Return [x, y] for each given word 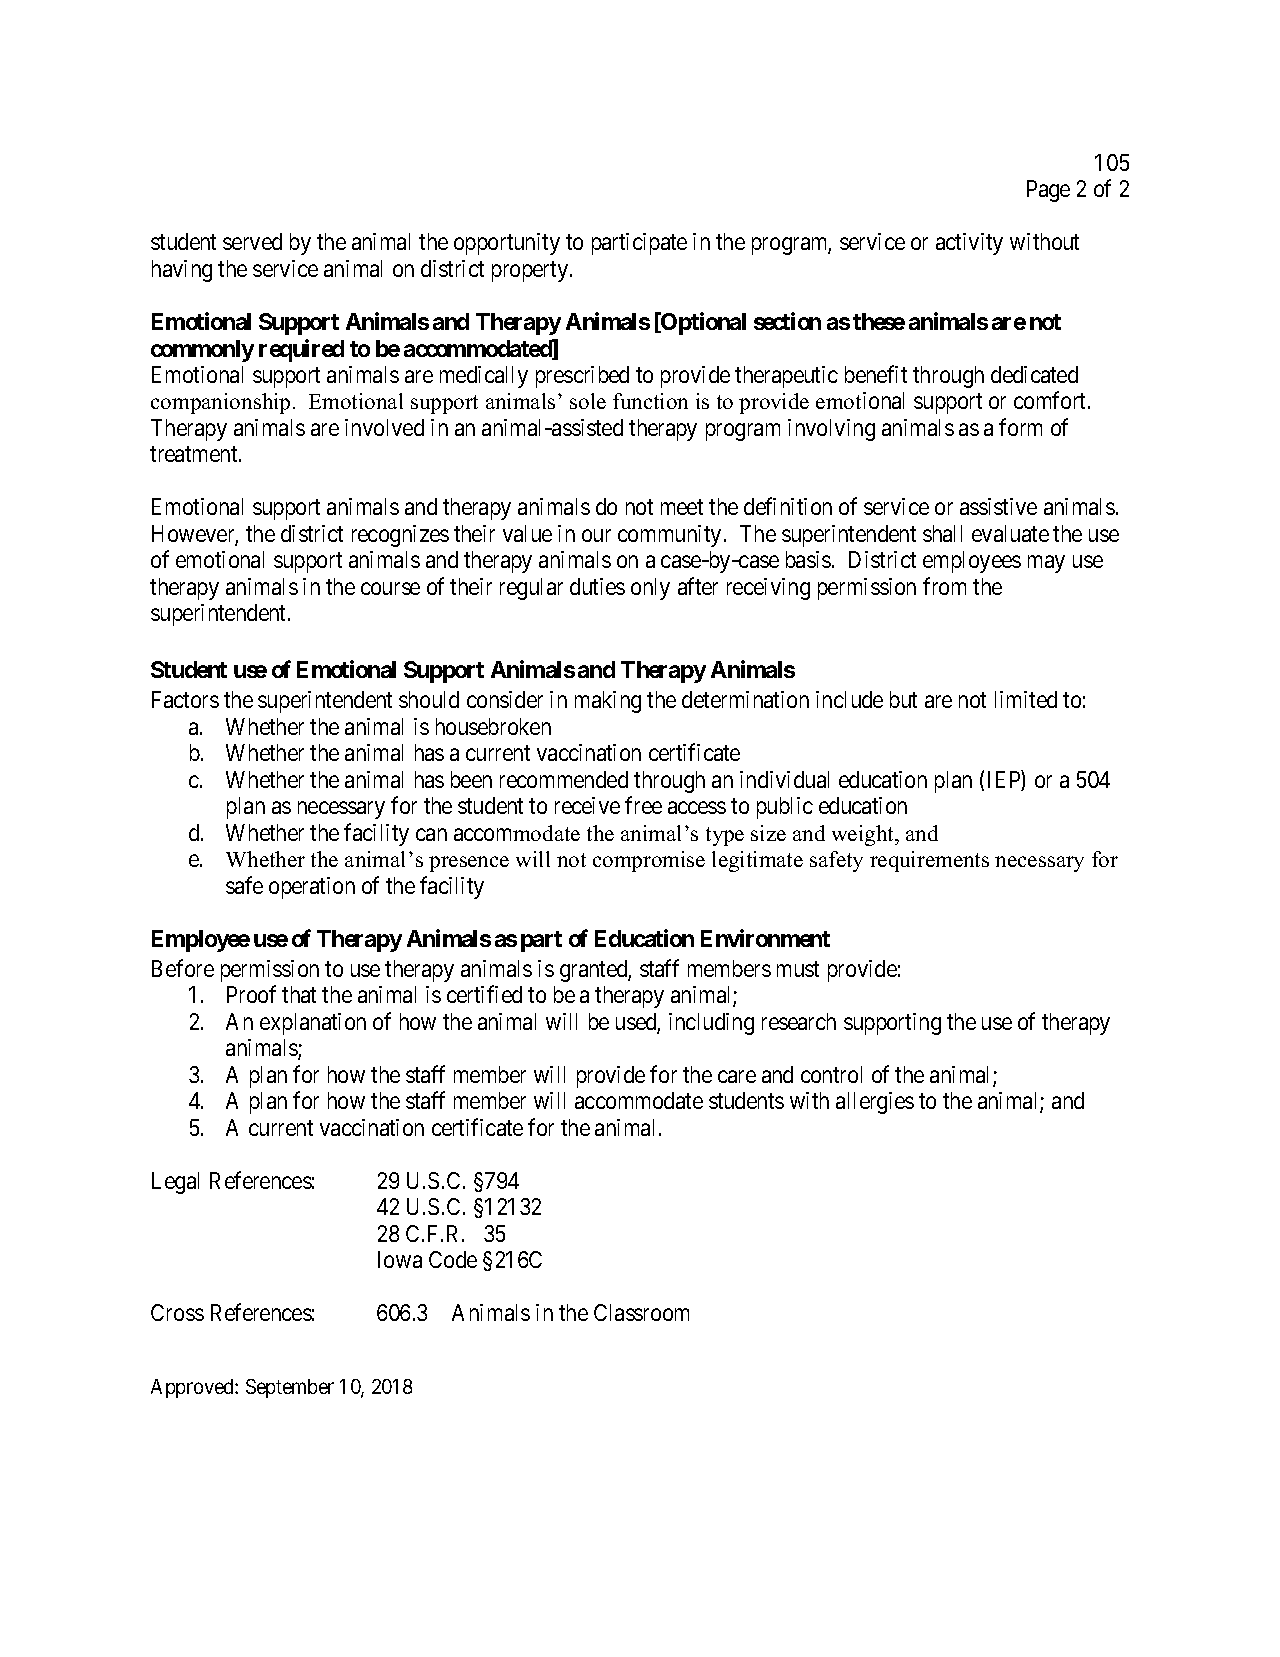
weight [864, 835]
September [290, 1388]
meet [682, 507]
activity [969, 244]
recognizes [400, 536]
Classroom [641, 1312]
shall [942, 533]
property [530, 272]
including [711, 1024]
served [252, 241]
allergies [875, 1103]
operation [312, 888]
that [299, 994]
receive [587, 805]
